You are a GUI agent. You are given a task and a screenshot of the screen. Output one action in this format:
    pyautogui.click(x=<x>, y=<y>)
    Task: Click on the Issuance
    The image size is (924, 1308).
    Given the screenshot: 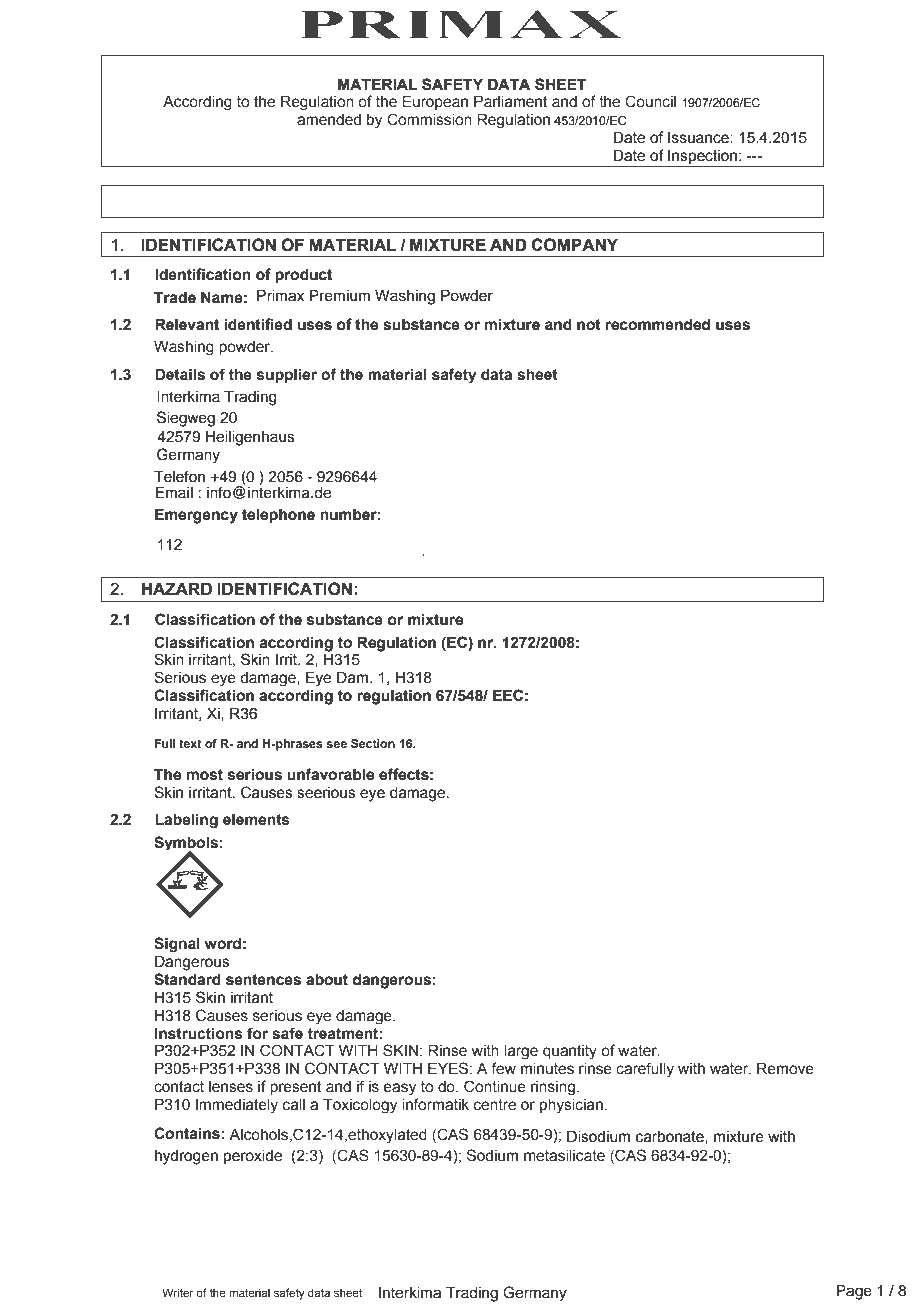 What is the action you would take?
    pyautogui.click(x=699, y=138)
